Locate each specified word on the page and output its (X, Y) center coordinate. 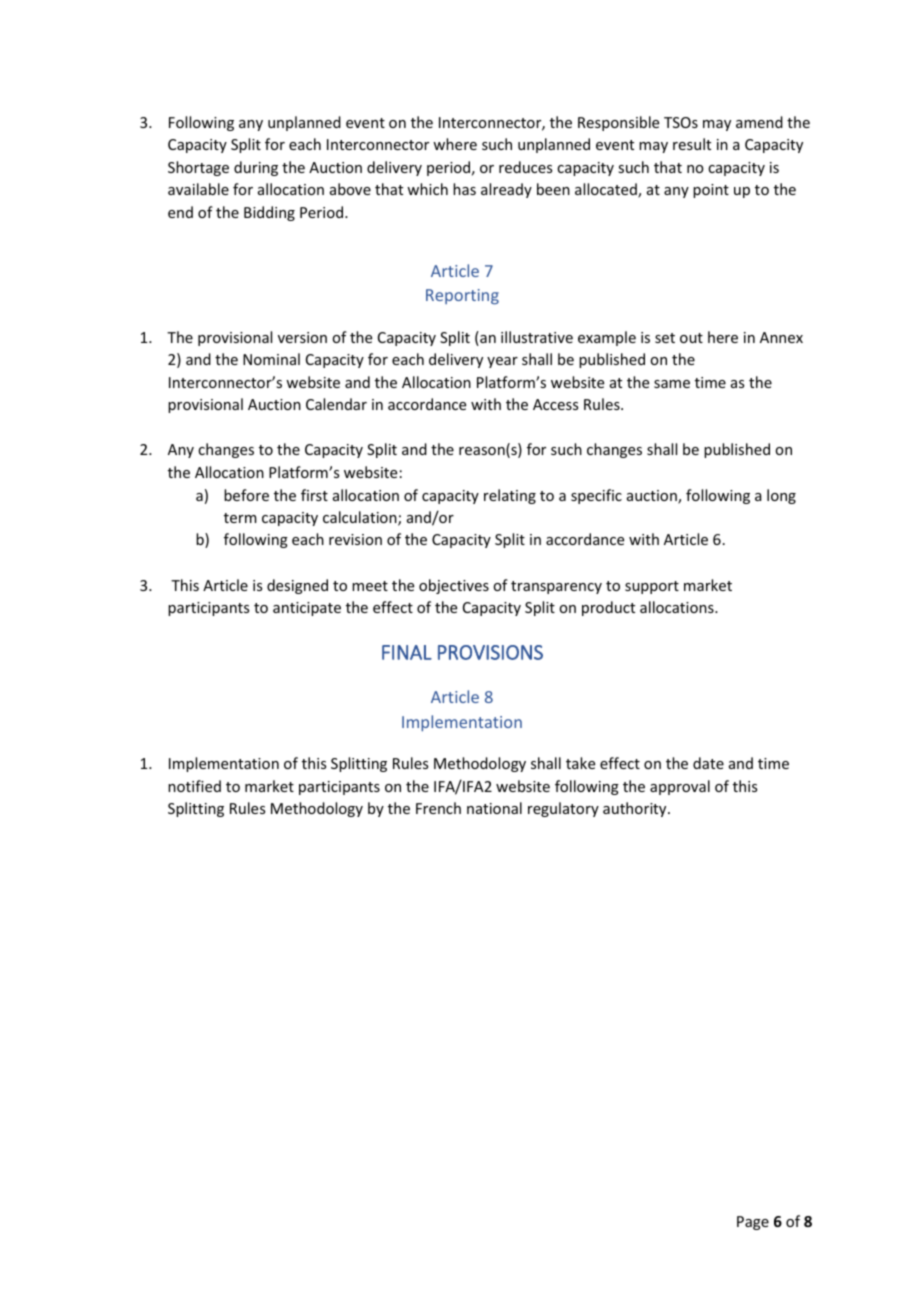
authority (636, 809)
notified (194, 786)
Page (753, 1223)
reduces (525, 167)
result (692, 144)
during (256, 168)
